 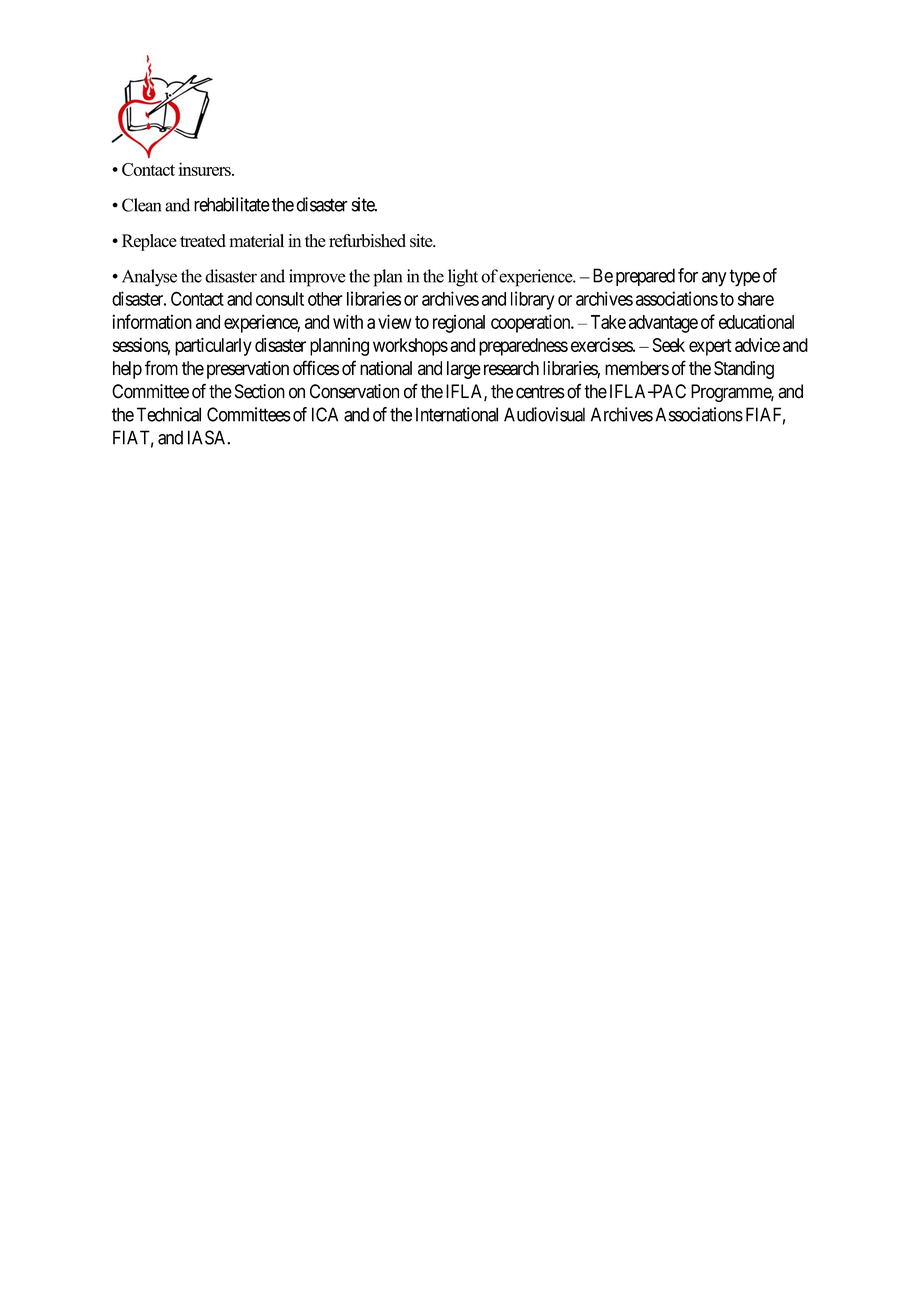 What do you see at coordinates (714, 279) in the screenshot?
I see `any` at bounding box center [714, 279].
